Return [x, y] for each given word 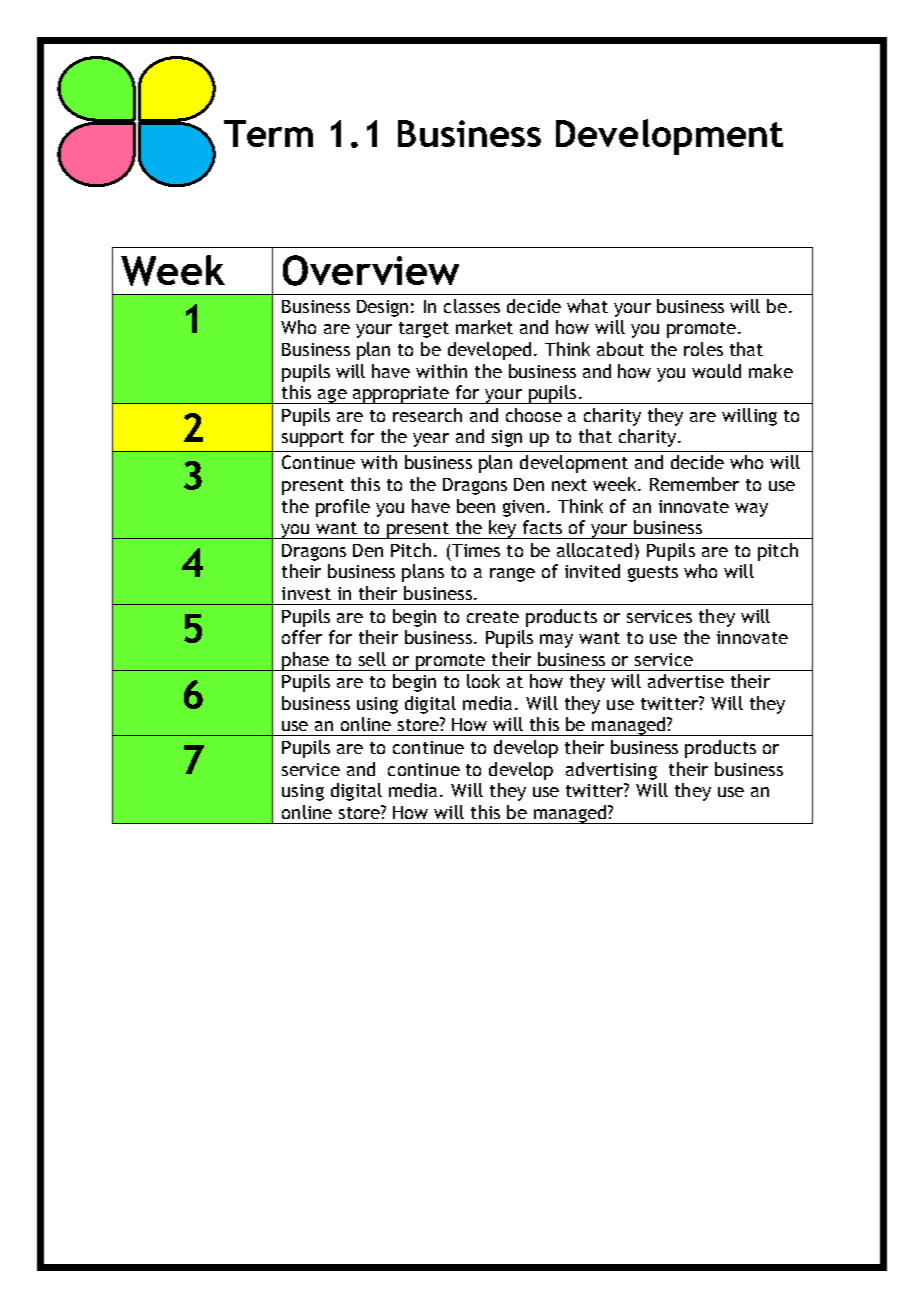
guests [653, 574]
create [493, 617]
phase [305, 661]
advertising [611, 771]
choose [534, 415]
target [424, 330]
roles [703, 349]
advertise [686, 681]
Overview [371, 270]
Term [268, 133]
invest [306, 593]
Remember [694, 484]
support [313, 439]
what [587, 306]
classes [472, 306]
